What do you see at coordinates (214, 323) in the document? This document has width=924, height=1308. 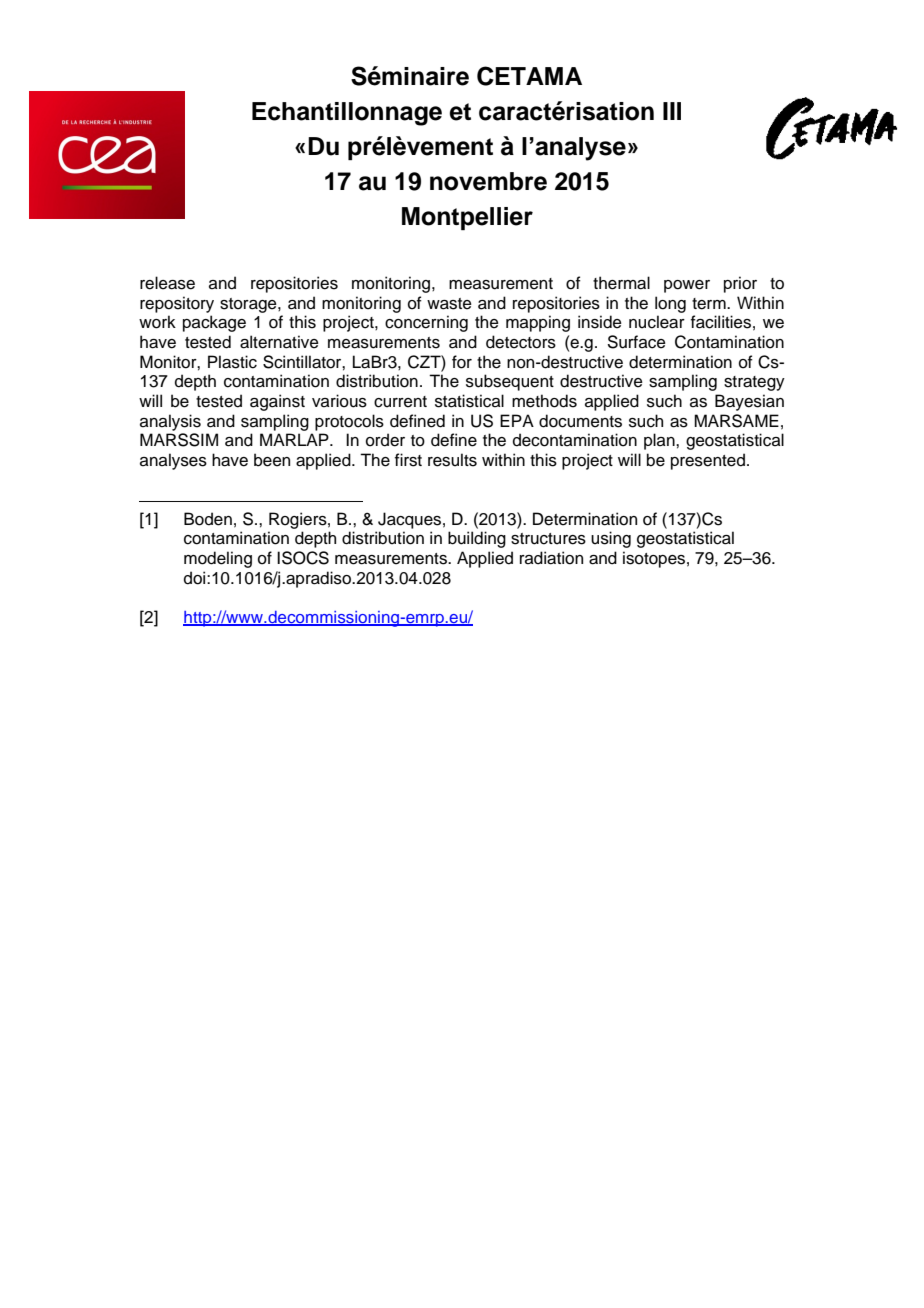 I see `package` at bounding box center [214, 323].
